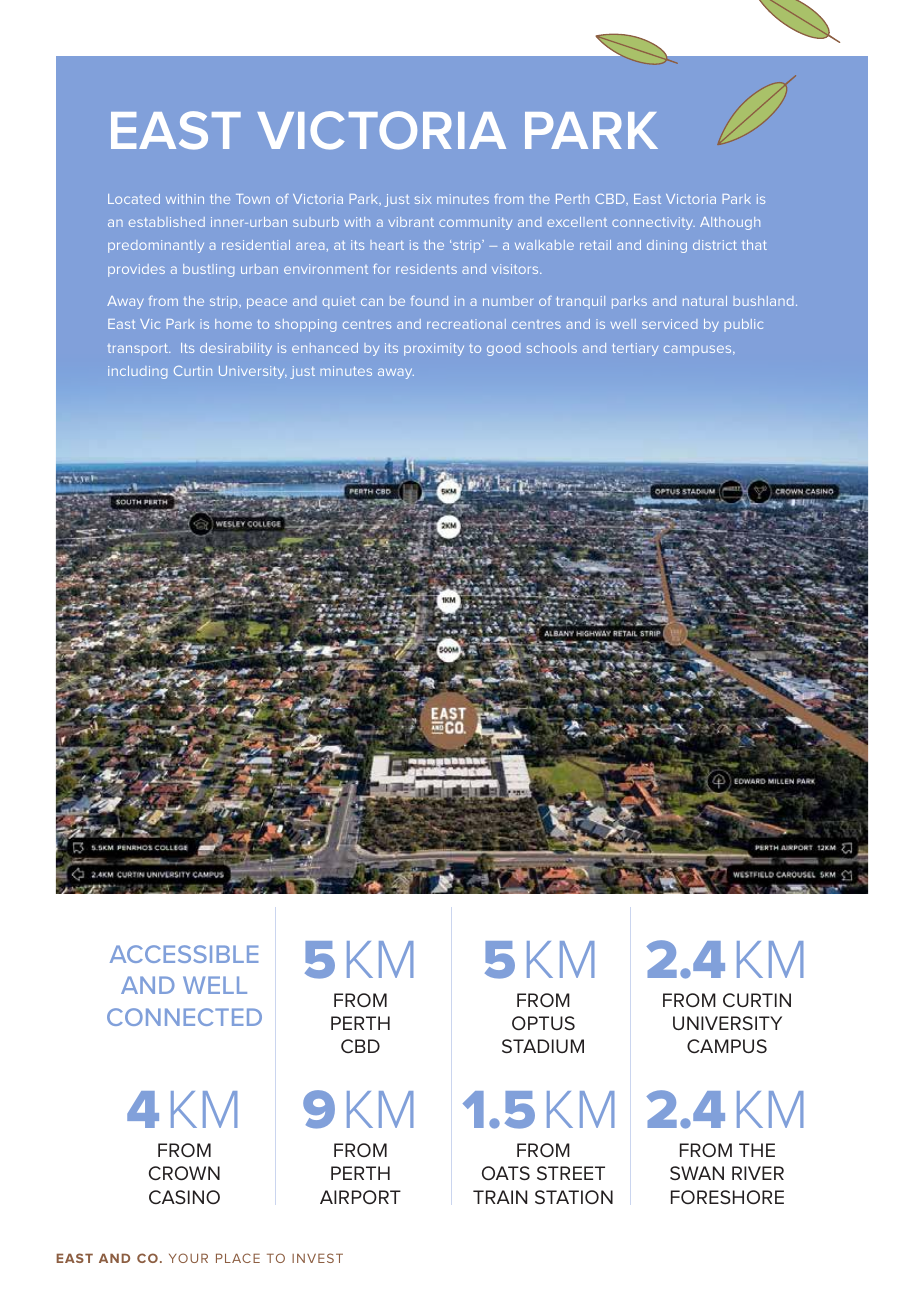 The height and width of the page is (1308, 924). Describe the element at coordinates (500, 1197) in the page. I see `TRAIN` at that location.
